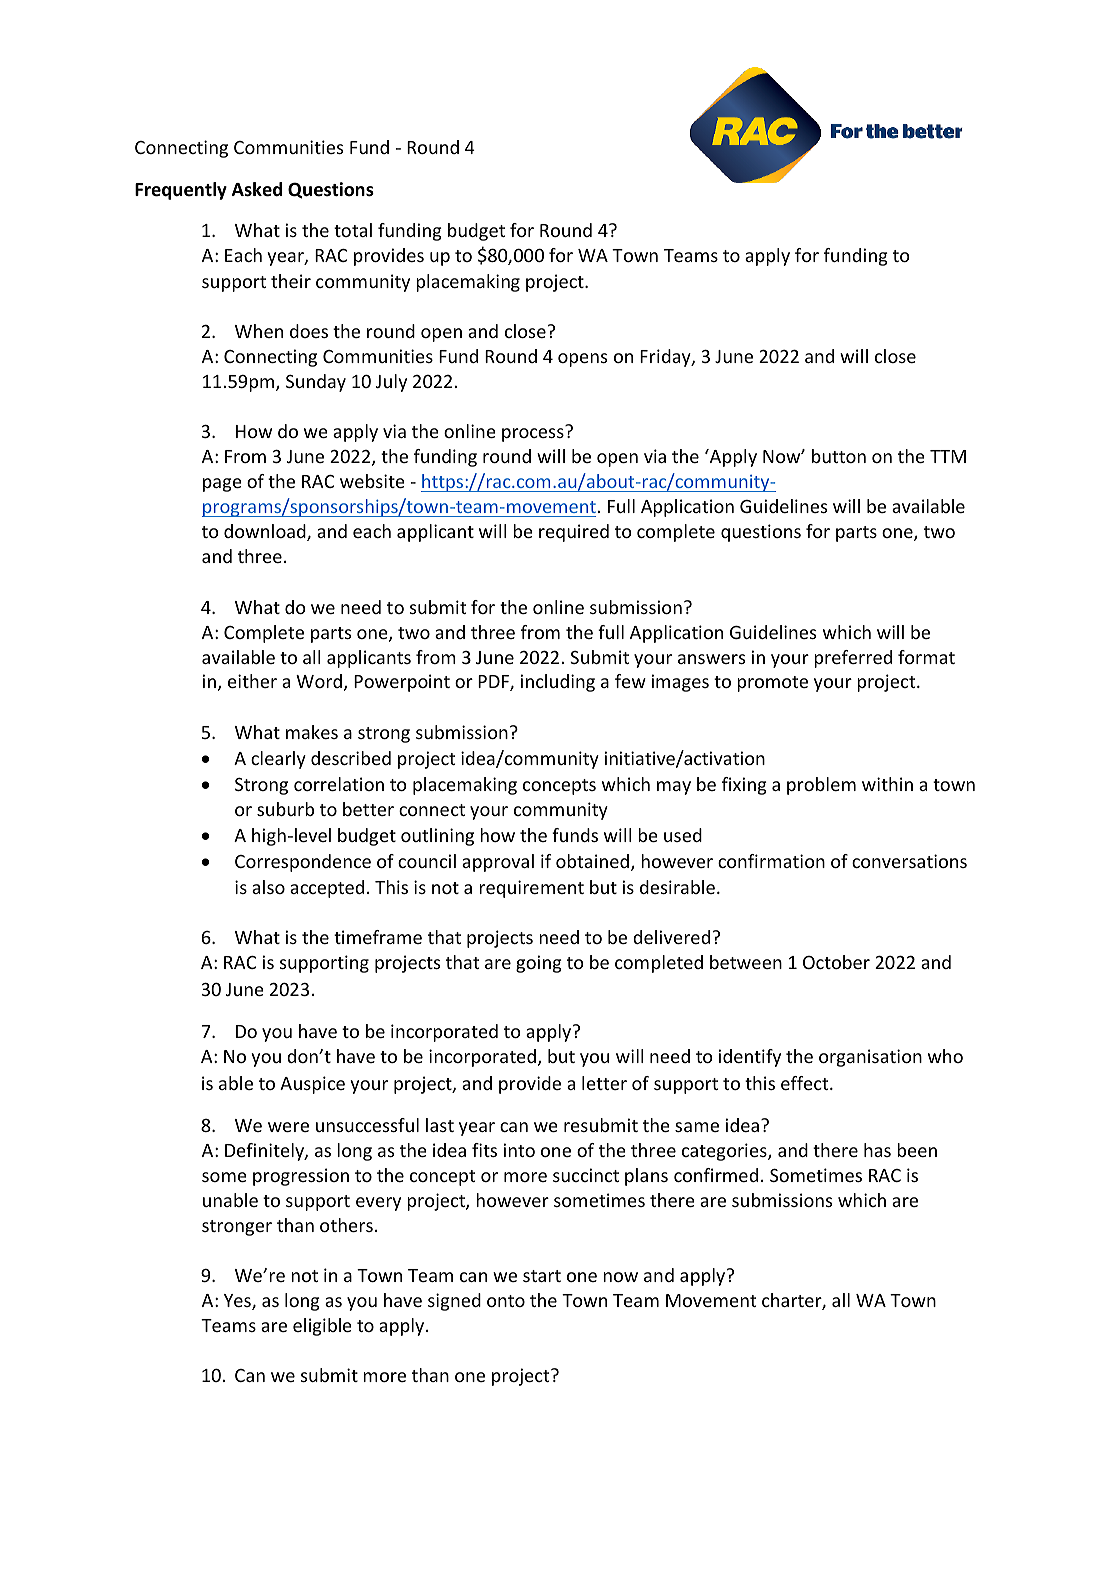  Describe the element at coordinates (574, 533) in the screenshot. I see `required` at that location.
